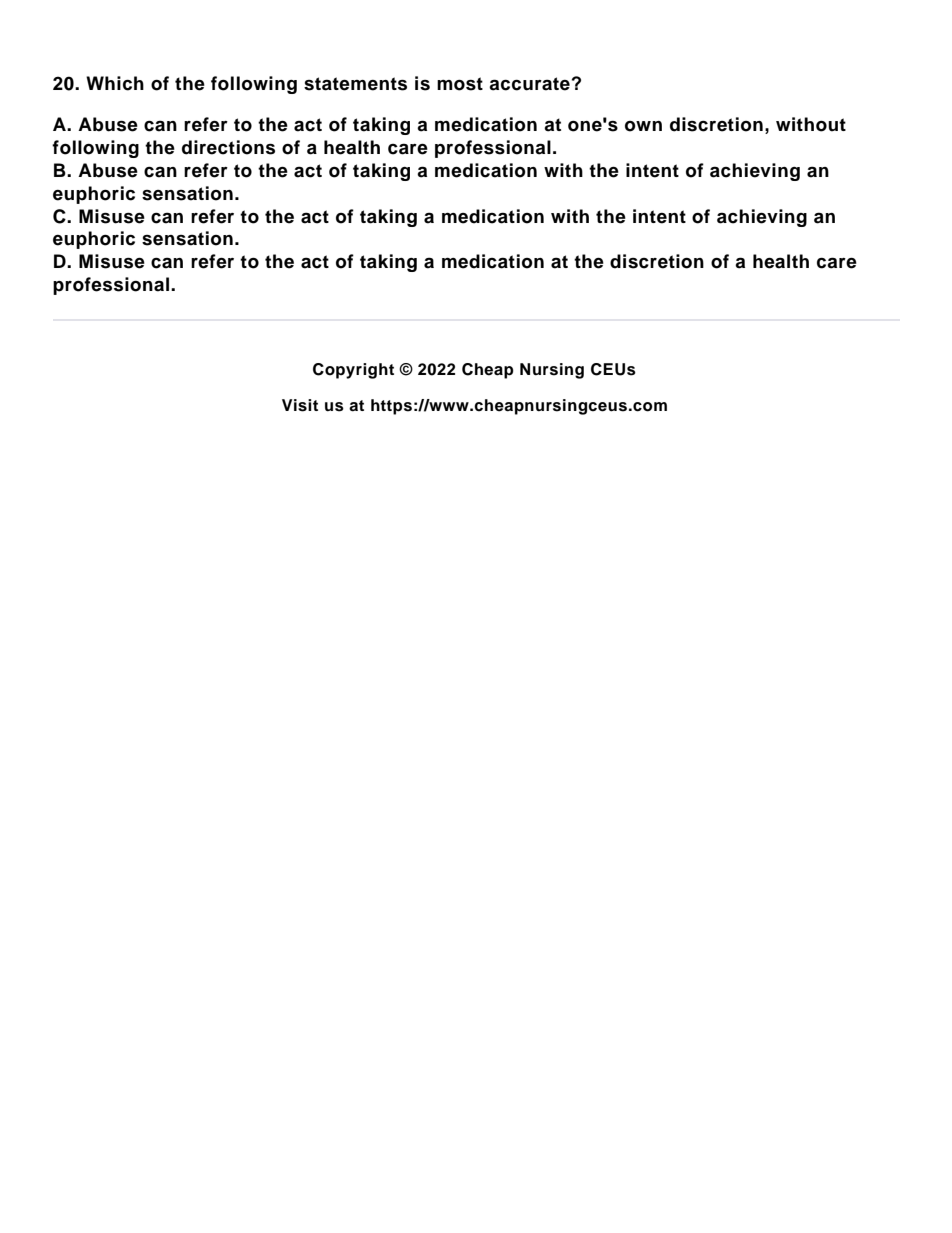 Image resolution: width=952 pixels, height=1233 pixels. Describe the element at coordinates (353, 371) in the page. I see `Copyright` at that location.
